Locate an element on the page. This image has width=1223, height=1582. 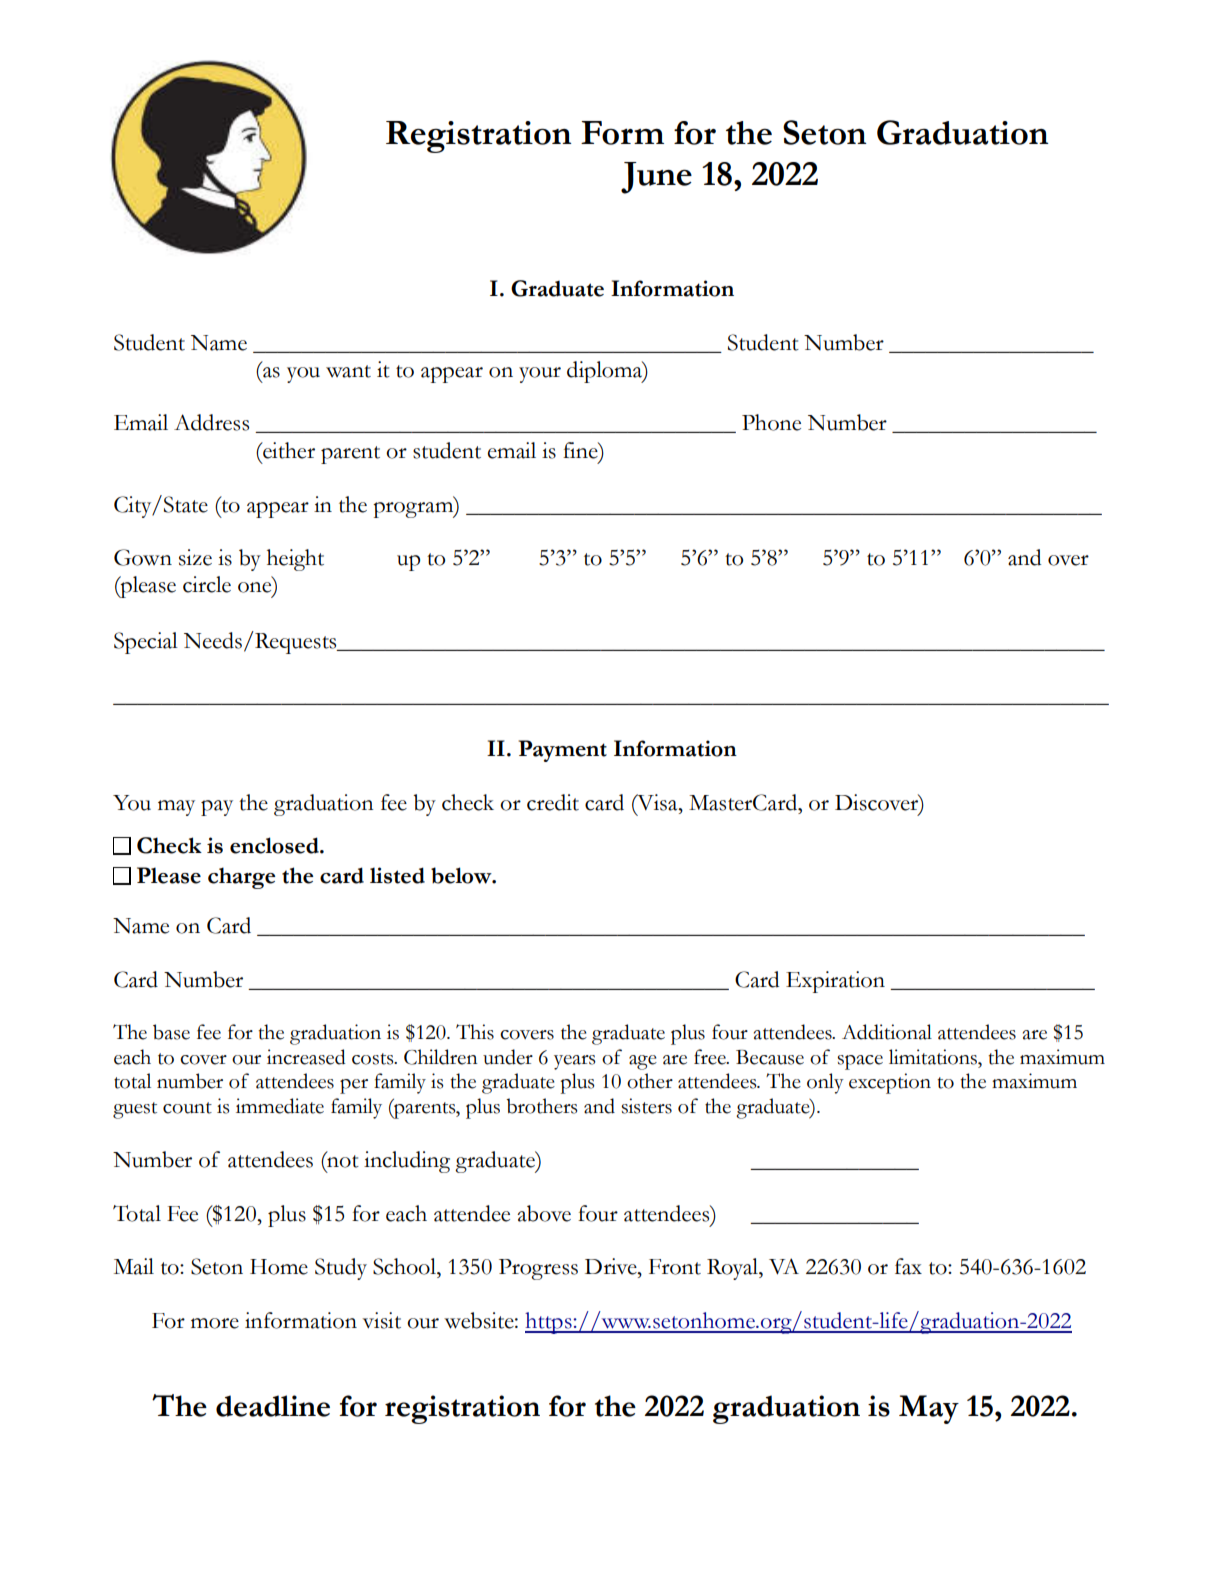
Progress is located at coordinates (538, 1269).
